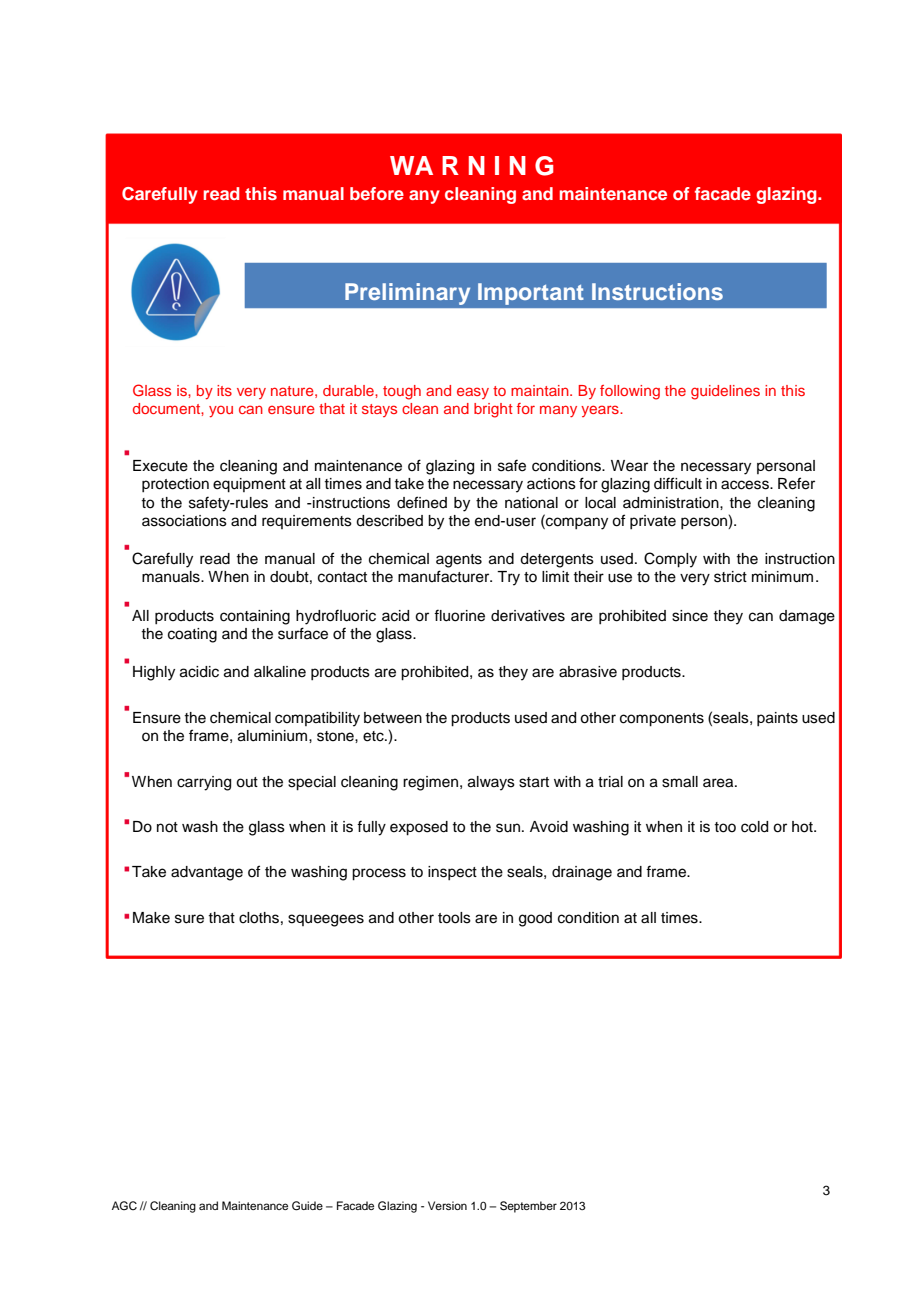 This screenshot has width=924, height=1308. What do you see at coordinates (377, 193) in the screenshot?
I see `before` at bounding box center [377, 193].
